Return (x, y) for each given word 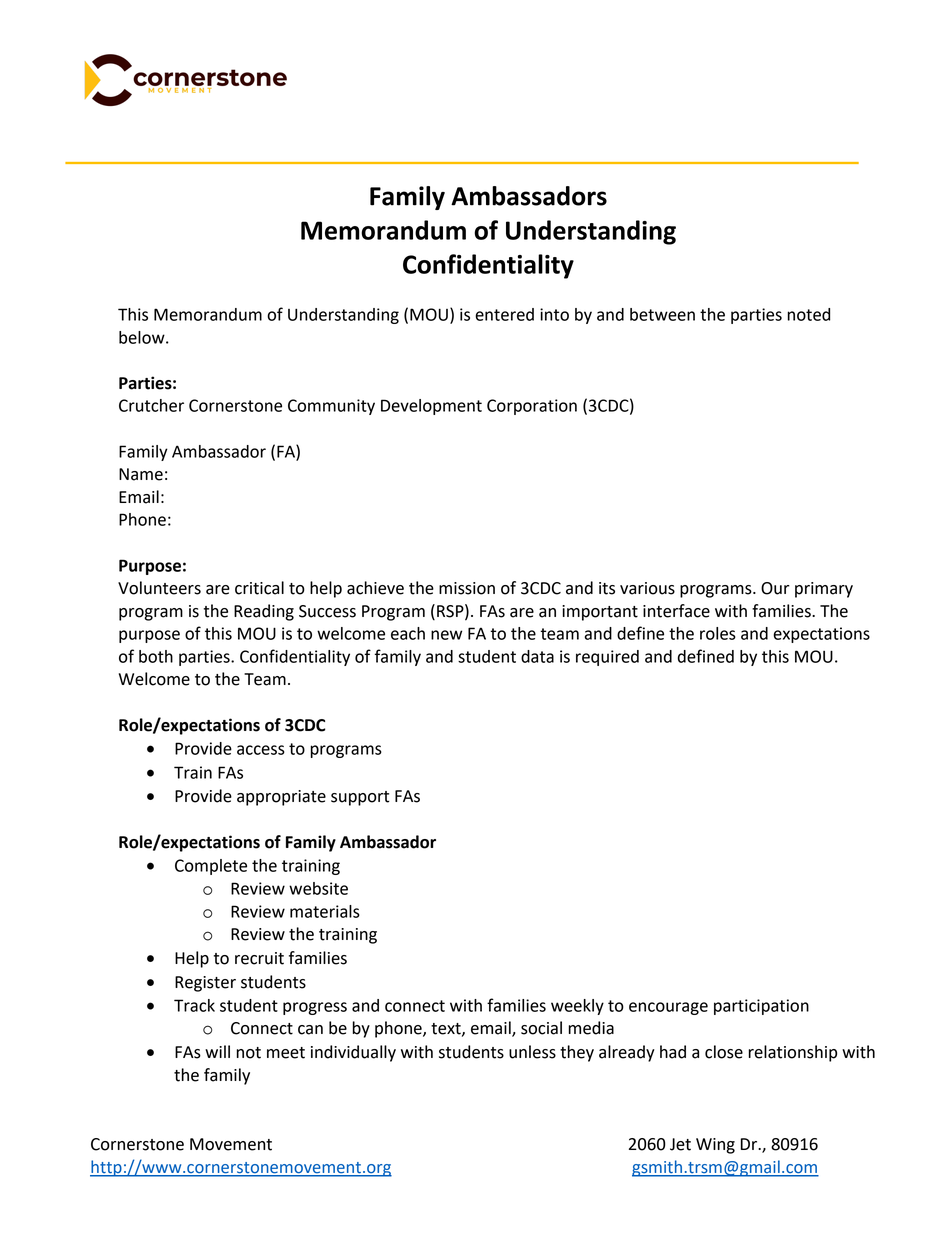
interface (676, 611)
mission (467, 588)
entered (504, 314)
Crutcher (151, 405)
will (217, 1051)
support (360, 798)
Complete (211, 867)
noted (809, 314)
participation (761, 1007)
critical (259, 588)
